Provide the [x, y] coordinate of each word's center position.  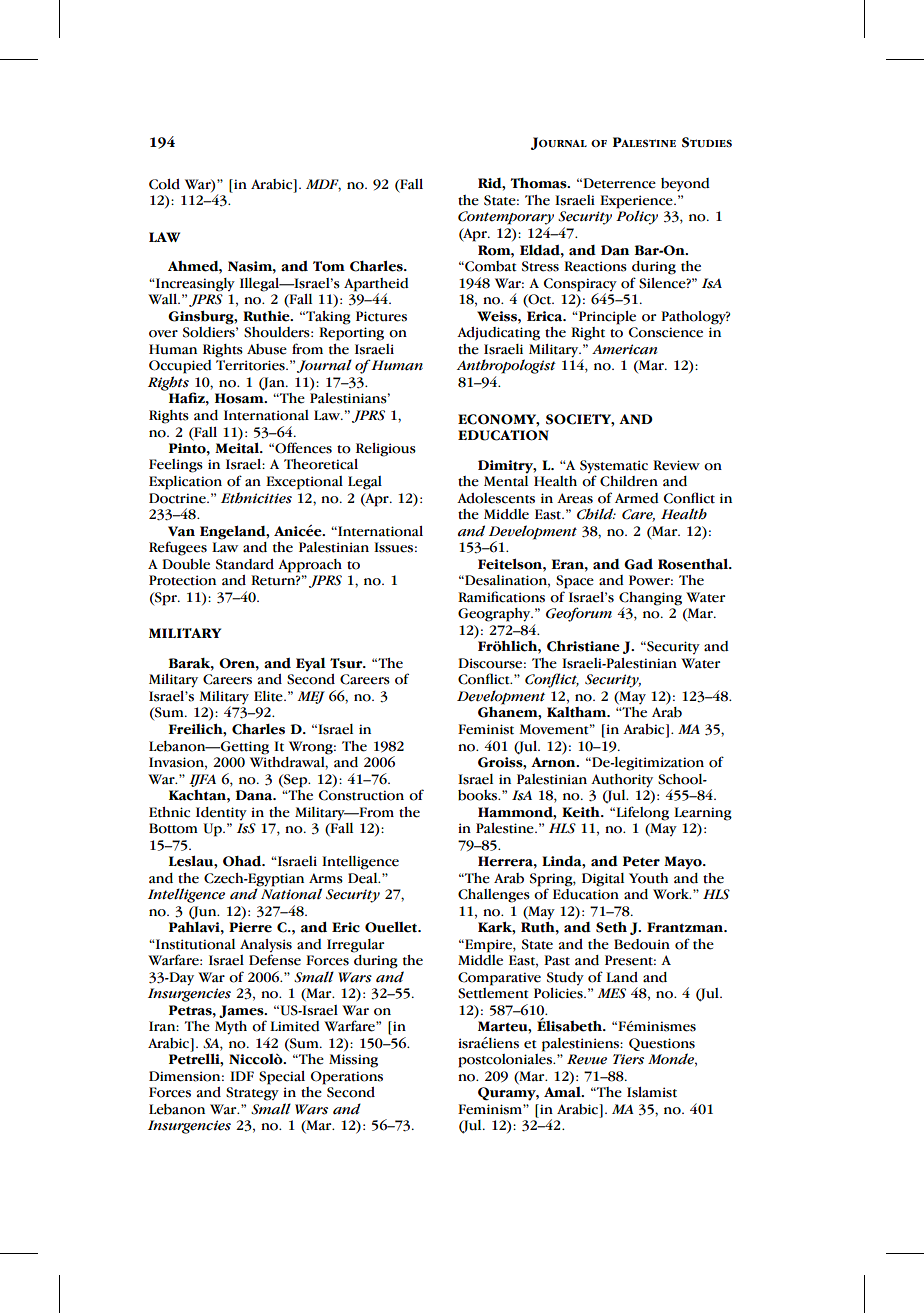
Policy [637, 217]
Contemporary [506, 218]
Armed [637, 498]
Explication [185, 483]
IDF [242, 1076]
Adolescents [496, 498]
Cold [164, 184]
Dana [255, 795]
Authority [622, 781]
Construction [361, 795]
